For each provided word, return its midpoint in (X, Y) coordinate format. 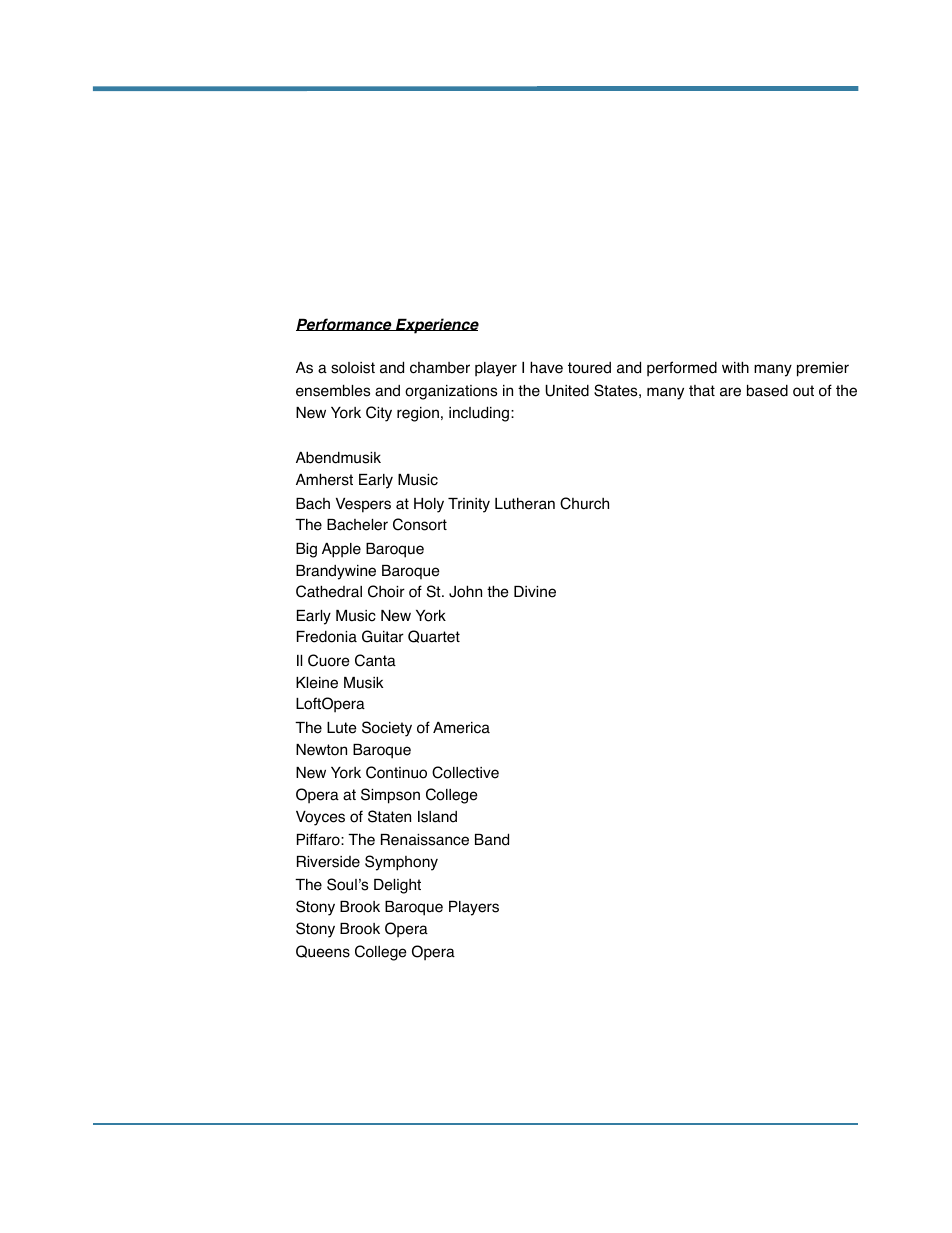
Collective (465, 772)
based (767, 390)
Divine (535, 592)
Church (584, 503)
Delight (397, 886)
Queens (323, 951)
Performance (345, 324)
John (465, 591)
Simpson (390, 796)
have (546, 367)
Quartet (434, 636)
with (735, 367)
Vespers (363, 505)
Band (492, 839)
